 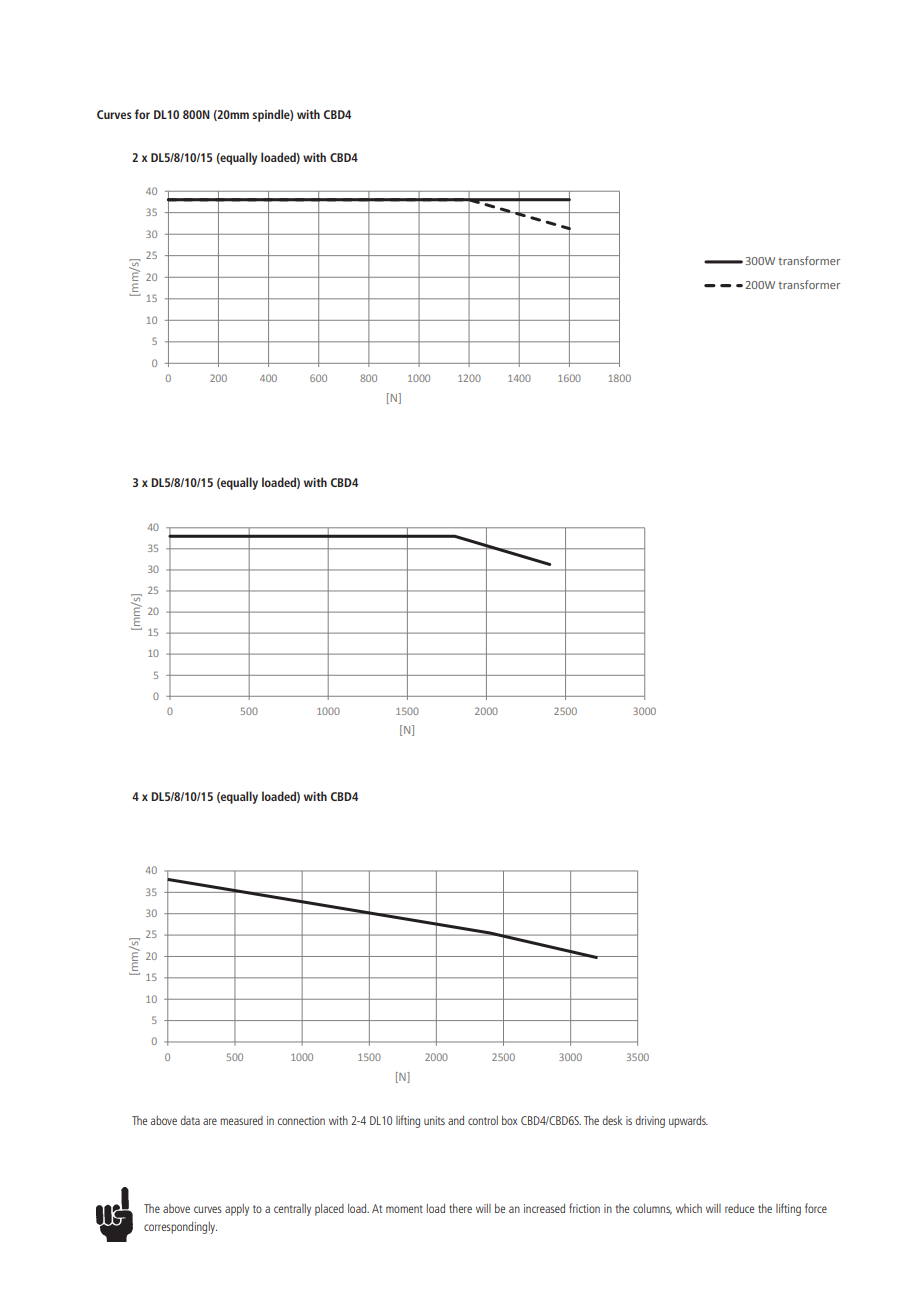 I want to click on correspondingly, so click(x=180, y=1228).
